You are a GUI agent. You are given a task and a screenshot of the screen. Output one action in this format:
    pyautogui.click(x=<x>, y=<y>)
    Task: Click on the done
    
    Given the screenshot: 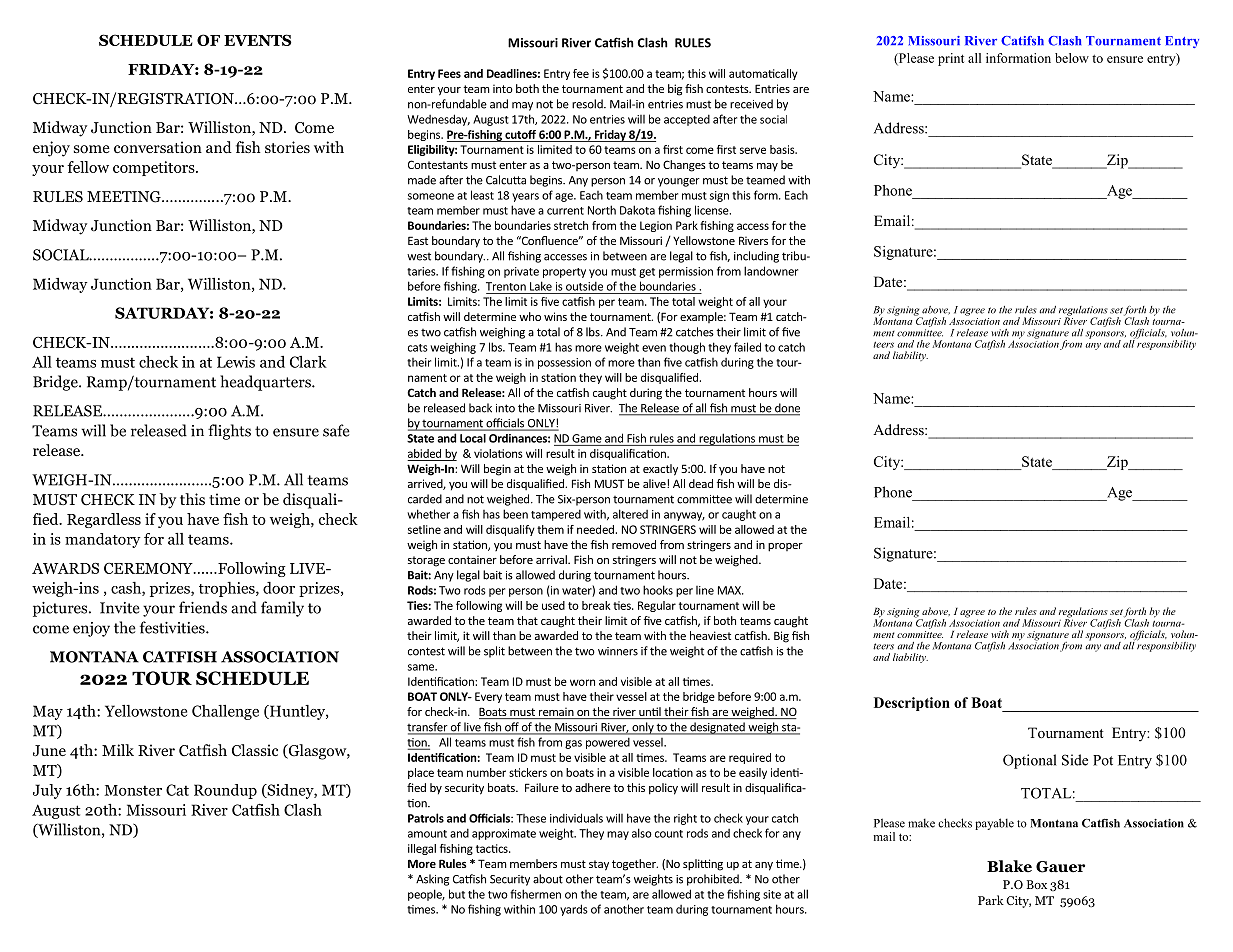 What is the action you would take?
    pyautogui.click(x=786, y=409)
